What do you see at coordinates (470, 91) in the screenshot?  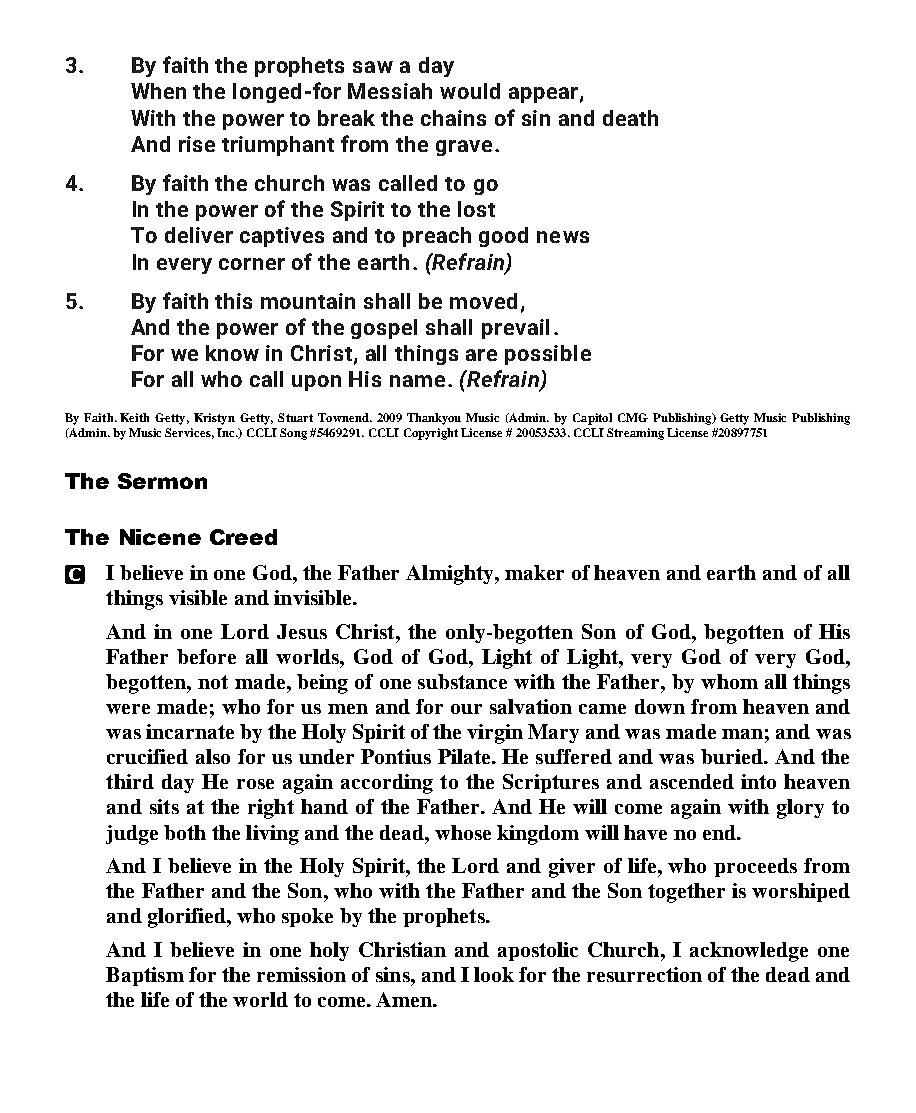 I see `would` at bounding box center [470, 91].
